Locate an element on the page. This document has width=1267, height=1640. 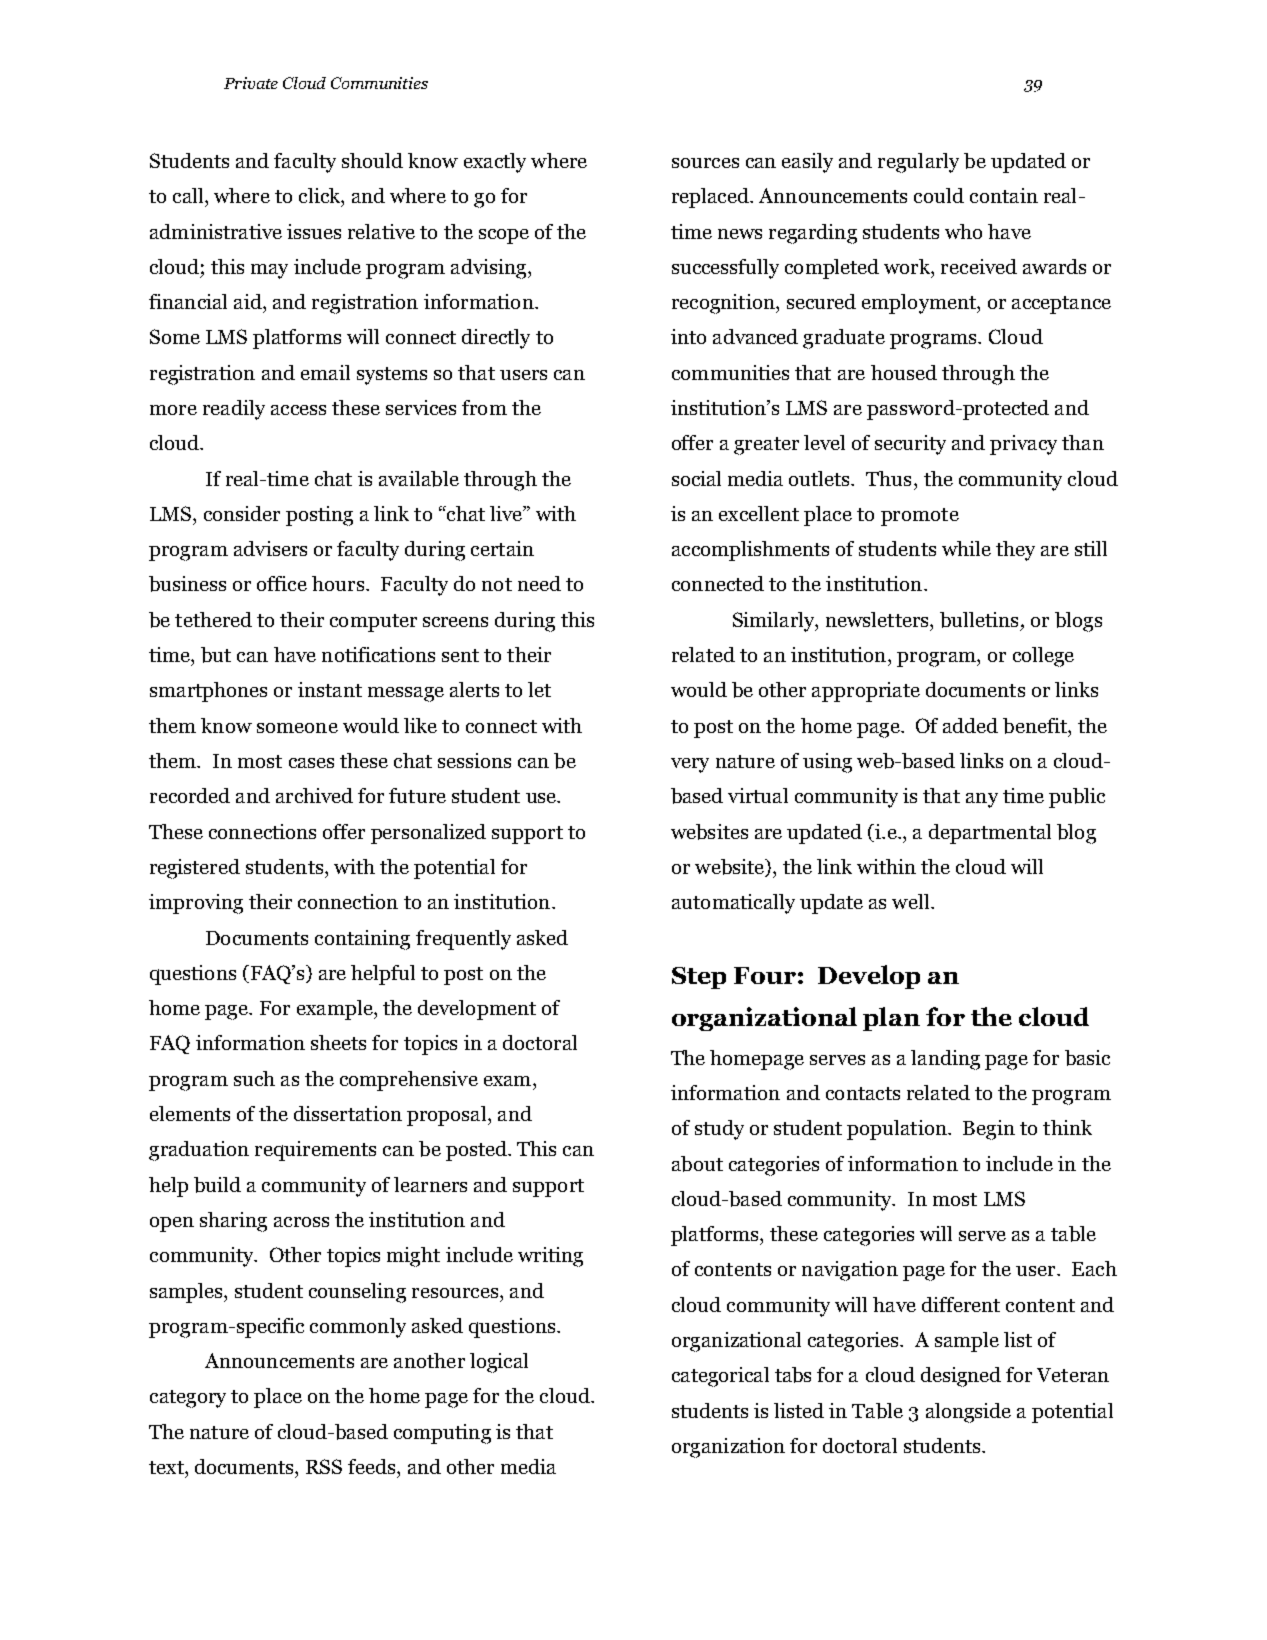
exactly is located at coordinates (495, 163).
